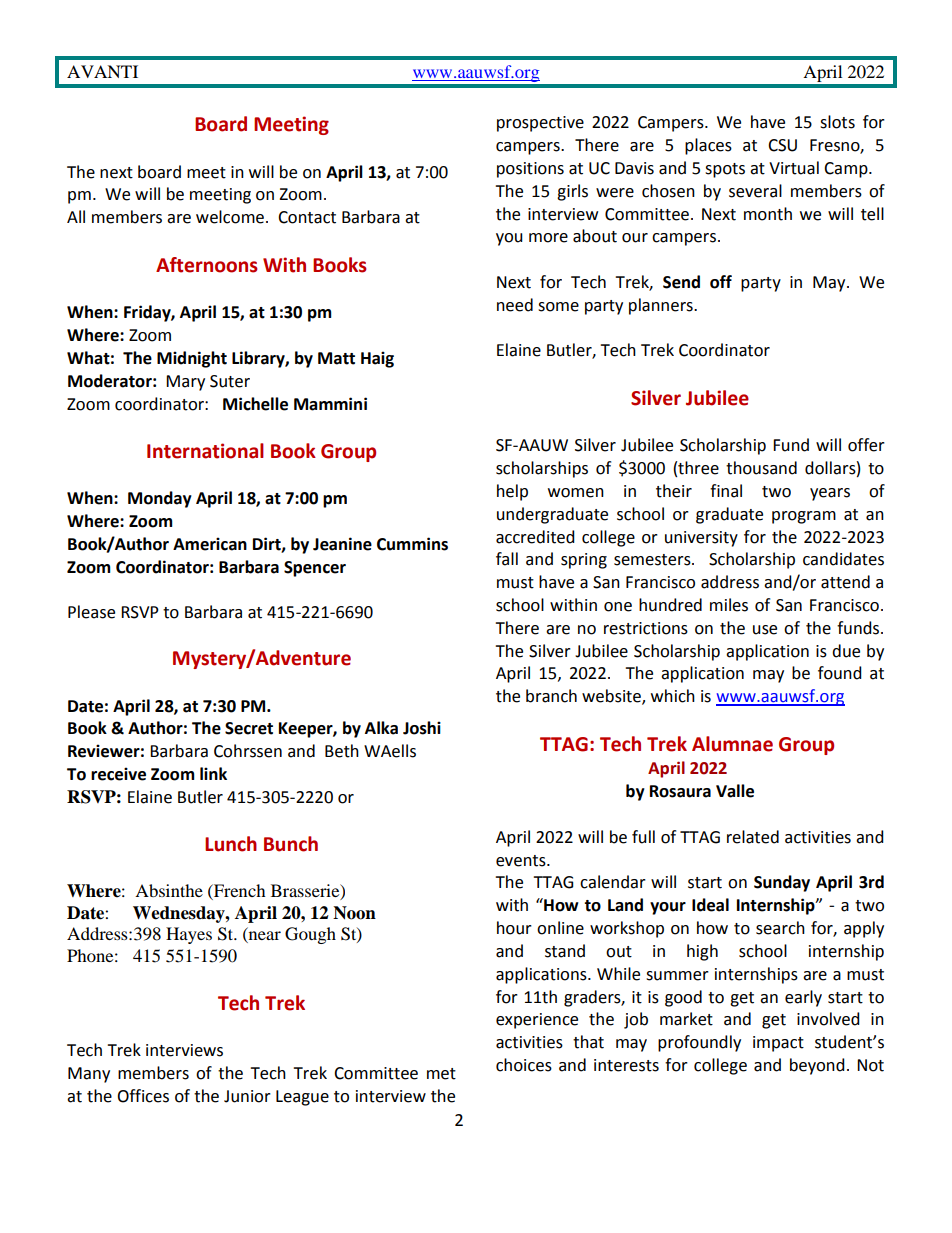 The image size is (952, 1233). I want to click on met, so click(441, 1074).
